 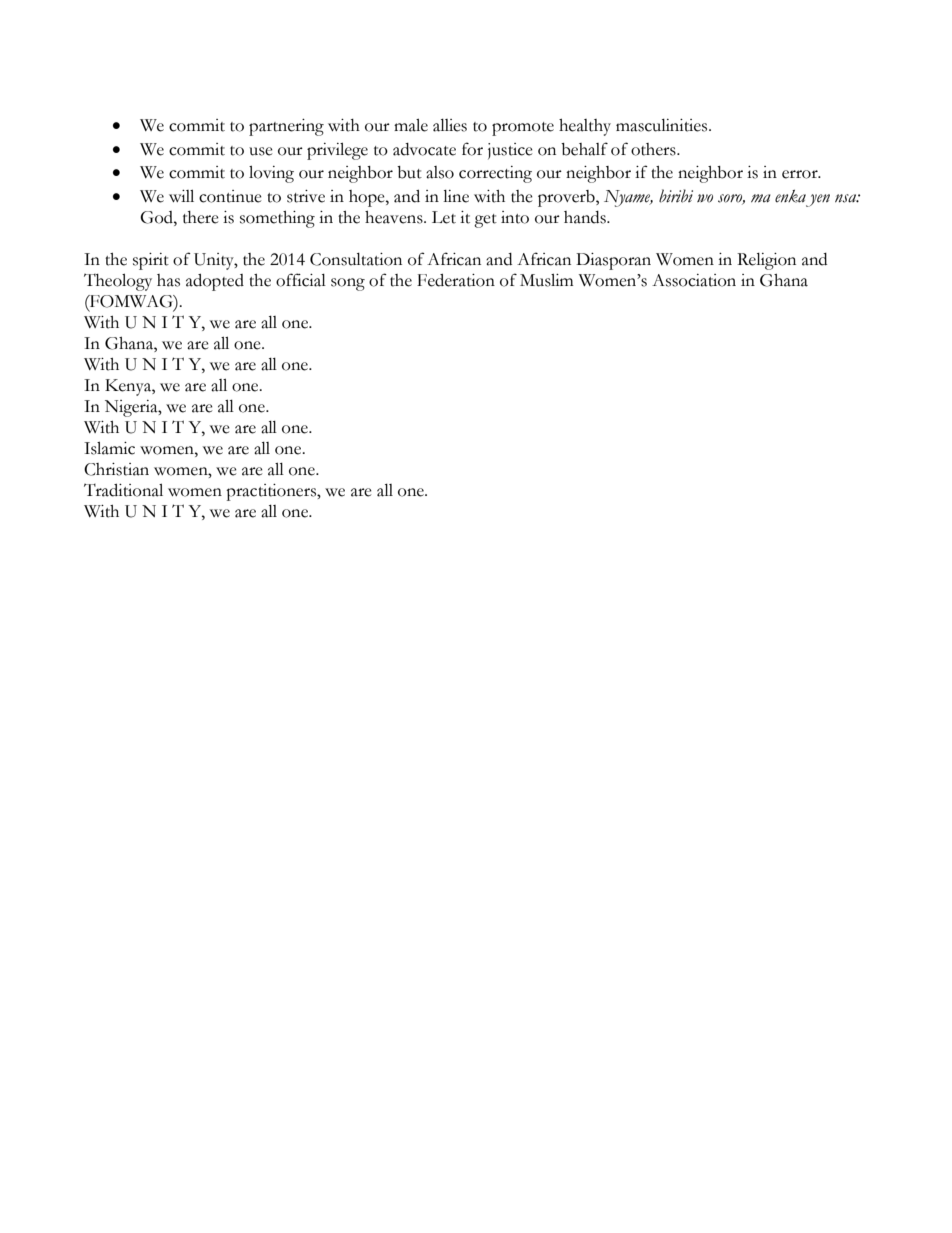 I want to click on Association, so click(x=694, y=280).
